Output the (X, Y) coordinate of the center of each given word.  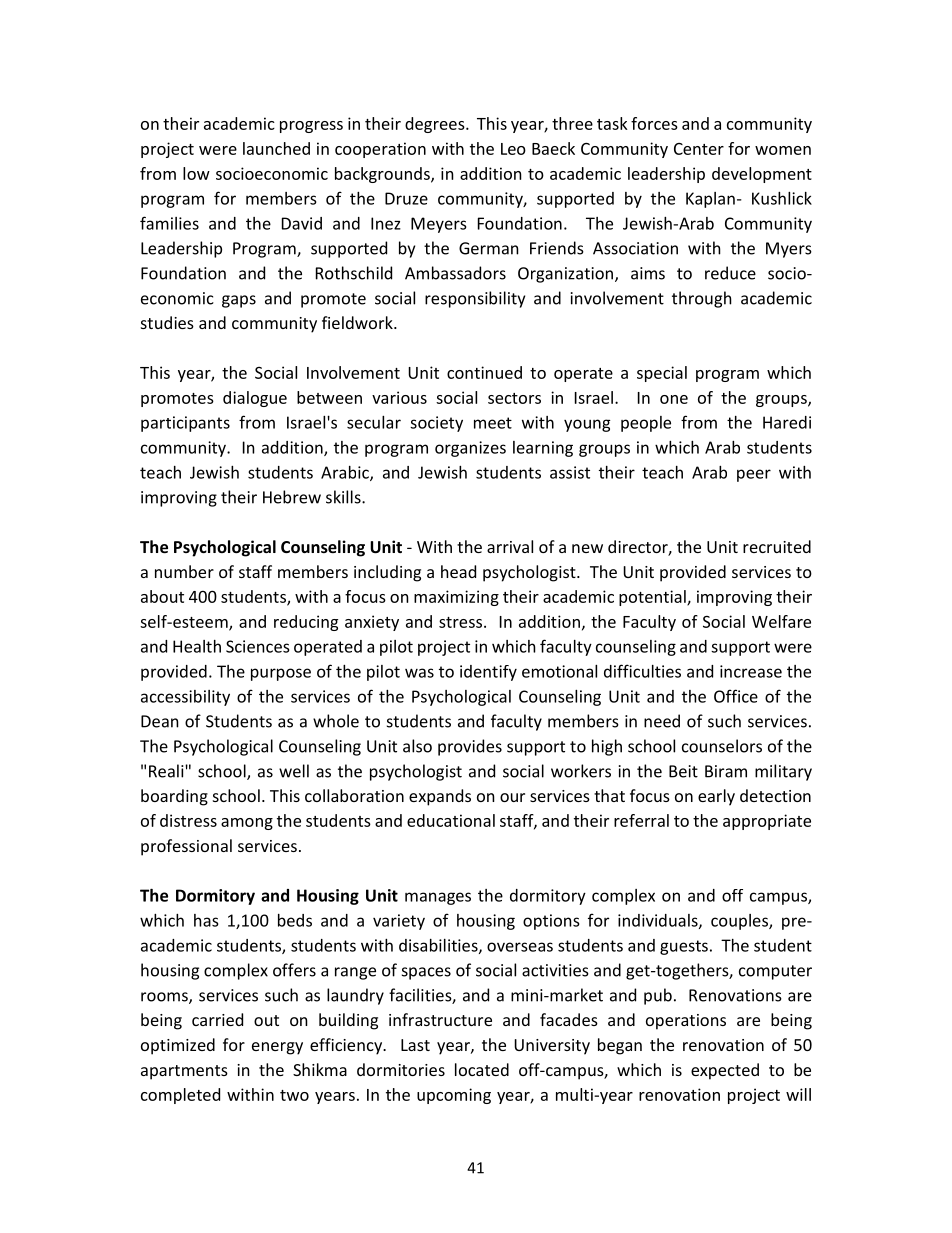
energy (277, 1048)
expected (725, 1071)
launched (276, 148)
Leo (513, 149)
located (482, 1069)
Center (699, 149)
